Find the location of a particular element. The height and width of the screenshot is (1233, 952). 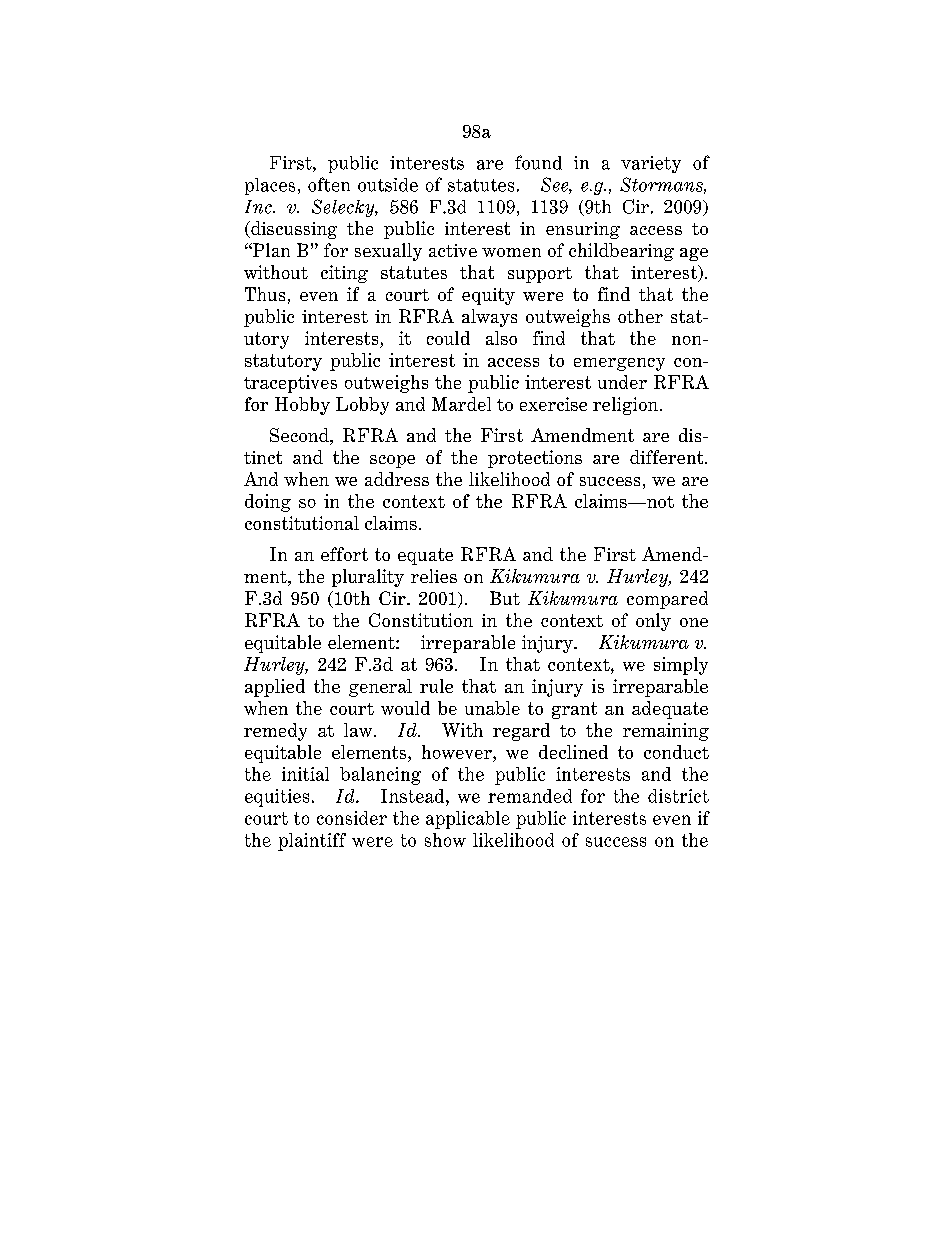

only is located at coordinates (653, 622).
